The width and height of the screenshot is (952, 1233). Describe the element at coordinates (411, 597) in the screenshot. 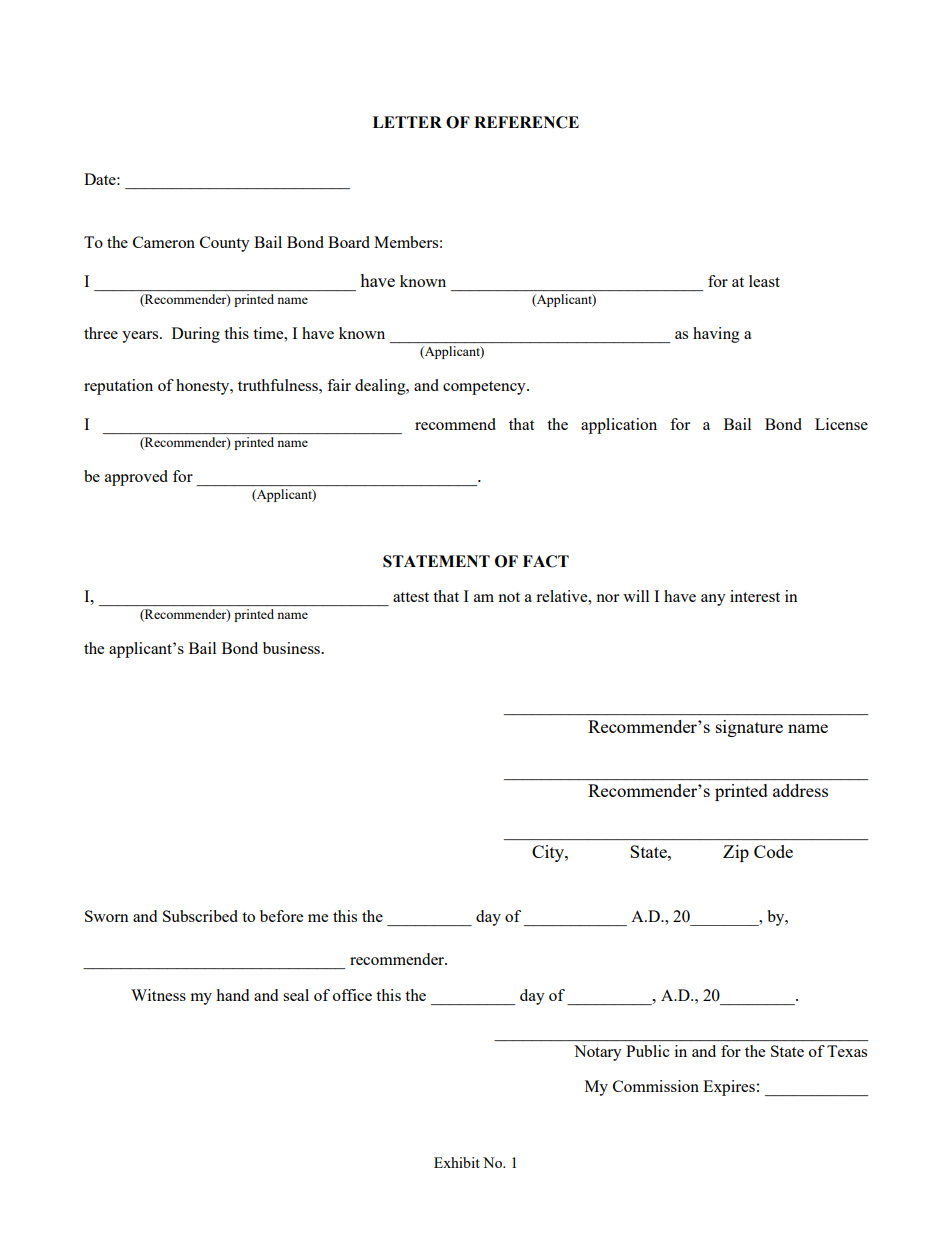

I see `attest` at that location.
